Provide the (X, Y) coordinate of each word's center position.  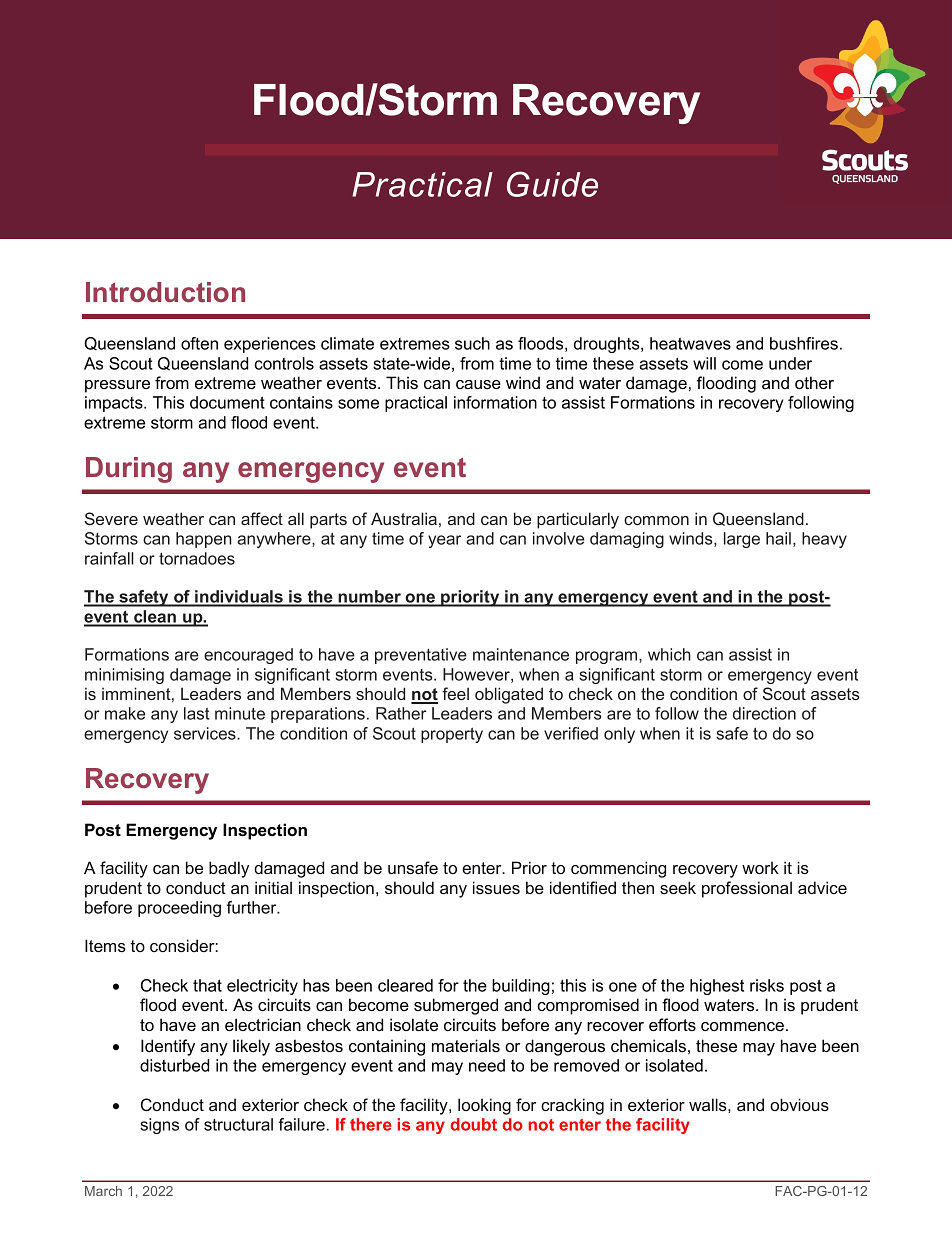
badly (229, 869)
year (444, 541)
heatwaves (690, 343)
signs (159, 1126)
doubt (474, 1124)
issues (496, 887)
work (760, 867)
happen (204, 540)
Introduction (165, 292)
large (742, 540)
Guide (552, 184)
